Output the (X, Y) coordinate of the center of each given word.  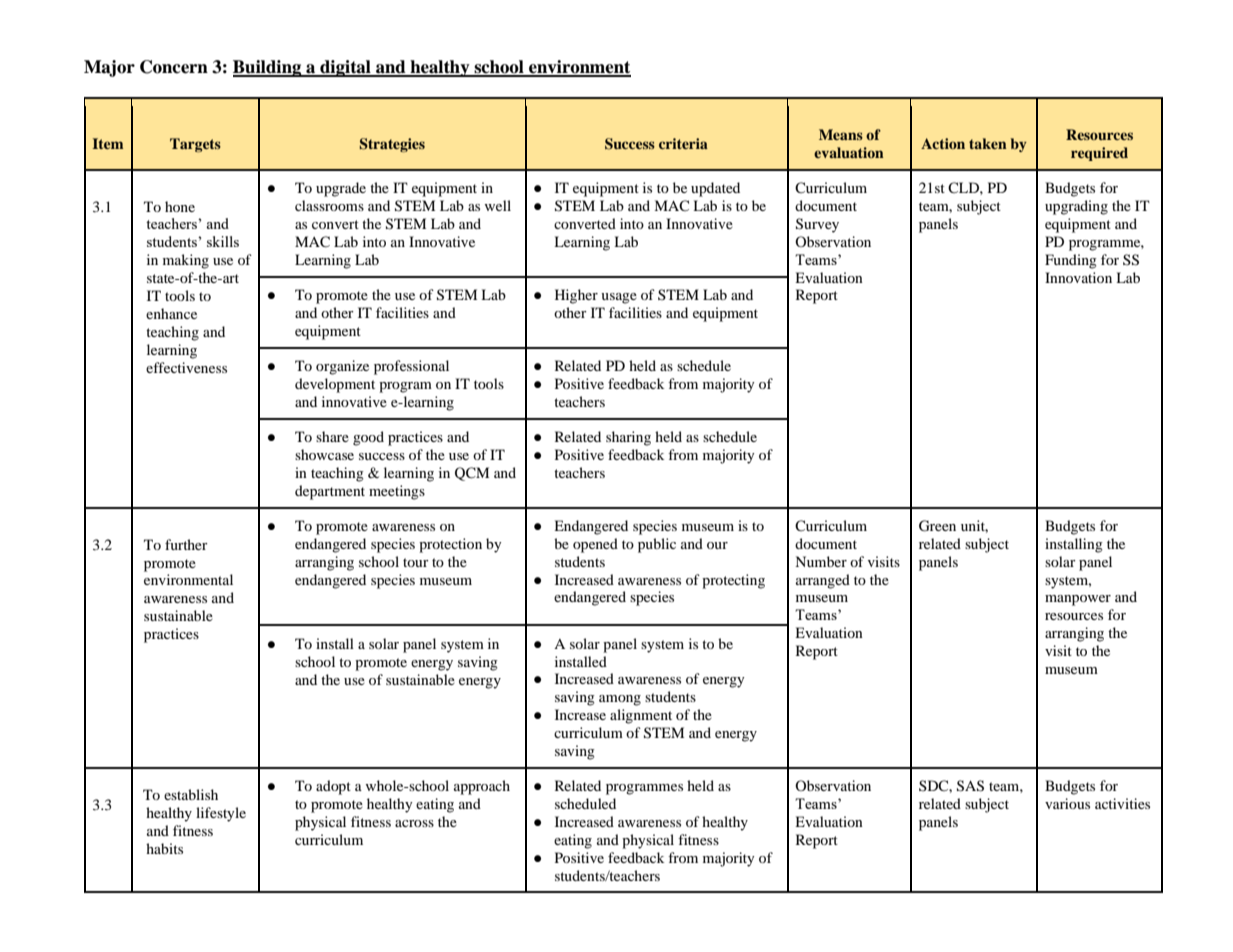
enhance (171, 313)
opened (595, 545)
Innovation (1078, 277)
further (186, 544)
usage (619, 298)
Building (268, 68)
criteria (683, 143)
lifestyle (221, 814)
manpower (1078, 600)
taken (988, 143)
